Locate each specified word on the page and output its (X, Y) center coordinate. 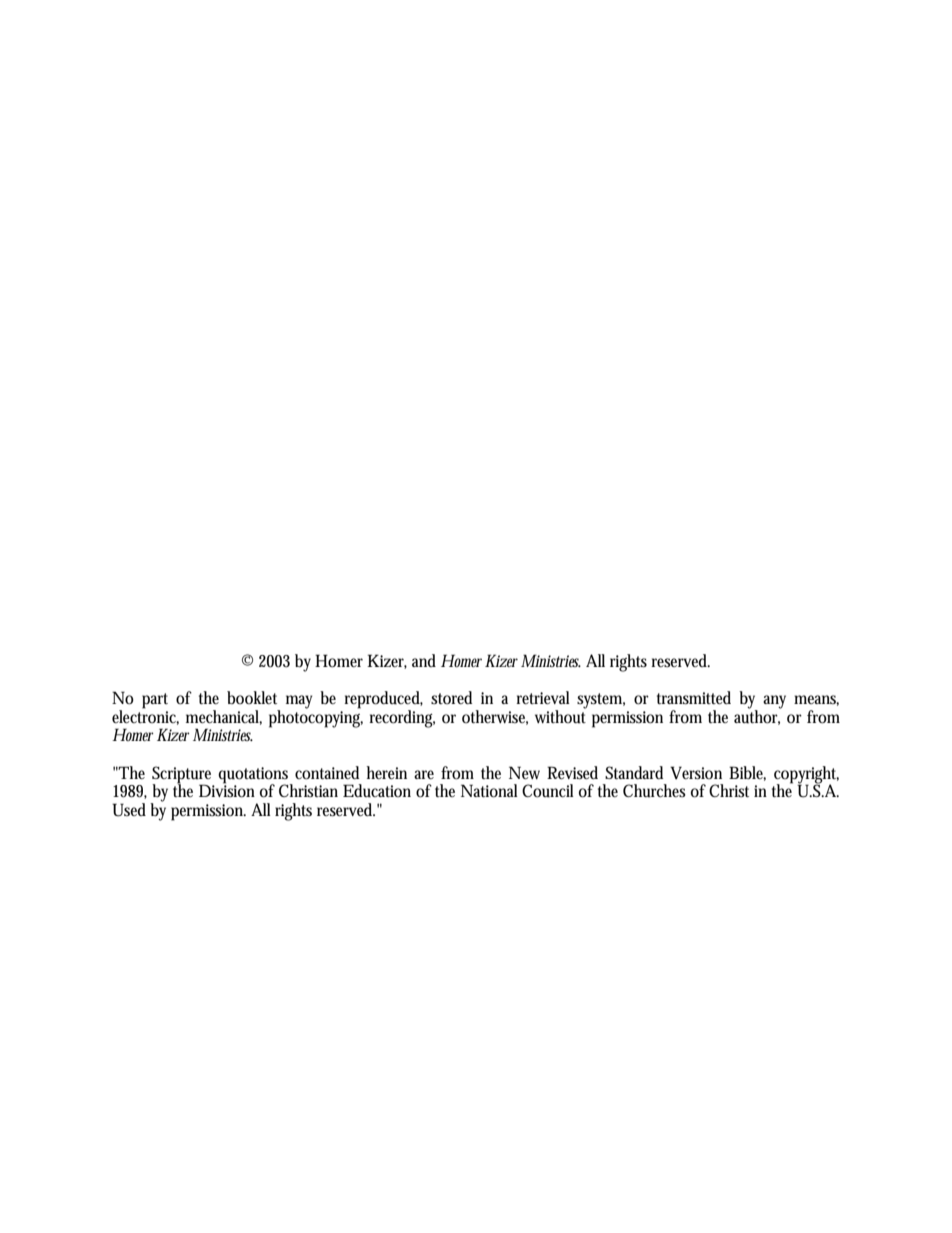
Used (129, 810)
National (489, 791)
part (155, 701)
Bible (747, 773)
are (424, 774)
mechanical (224, 717)
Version (696, 773)
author (758, 716)
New (524, 772)
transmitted (694, 698)
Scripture (181, 775)
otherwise (495, 717)
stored (451, 697)
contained (327, 773)
